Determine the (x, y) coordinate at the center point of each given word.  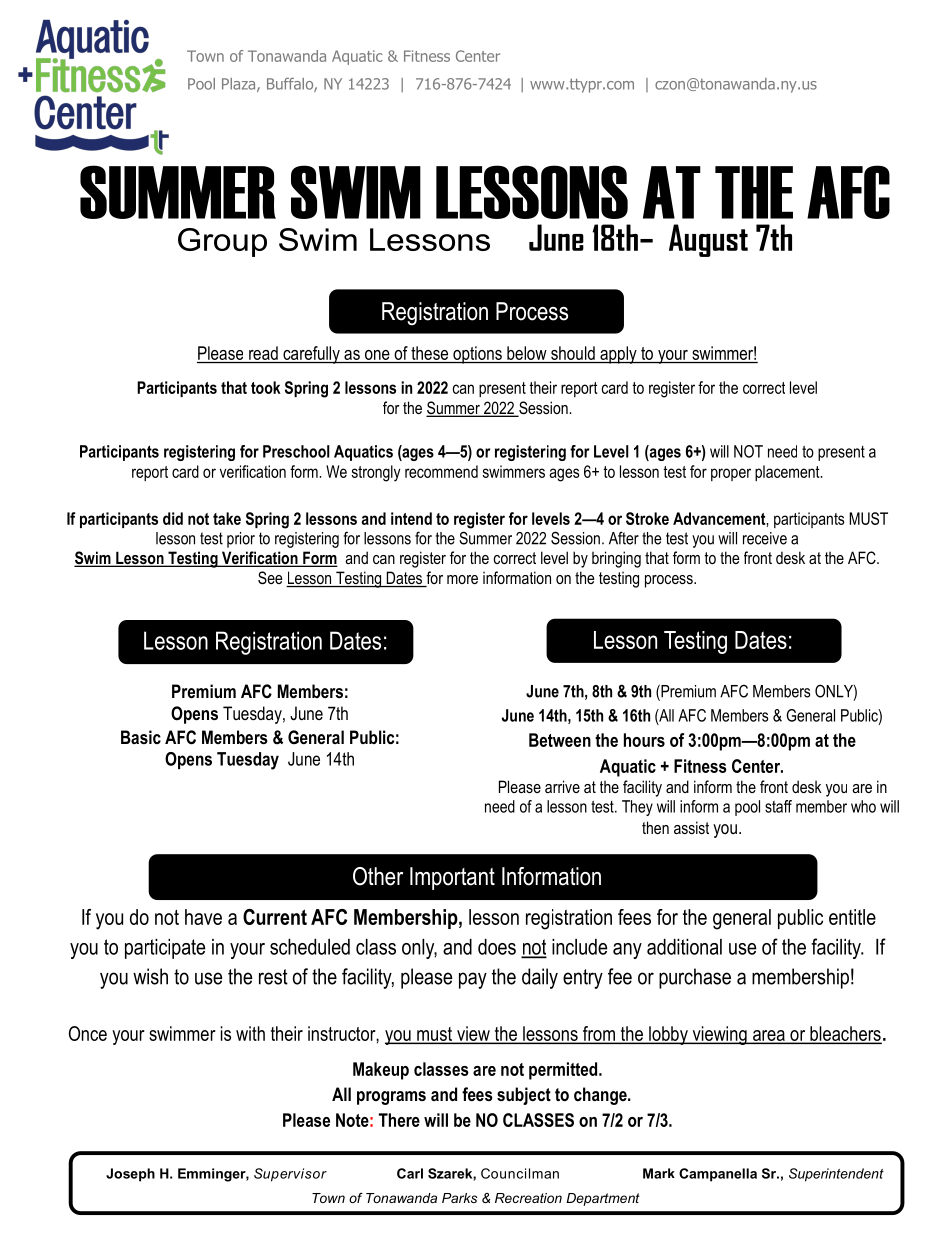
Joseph (130, 1175)
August (708, 240)
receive (765, 538)
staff (778, 806)
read (263, 354)
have (203, 917)
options (477, 355)
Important (452, 878)
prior (241, 540)
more (462, 579)
